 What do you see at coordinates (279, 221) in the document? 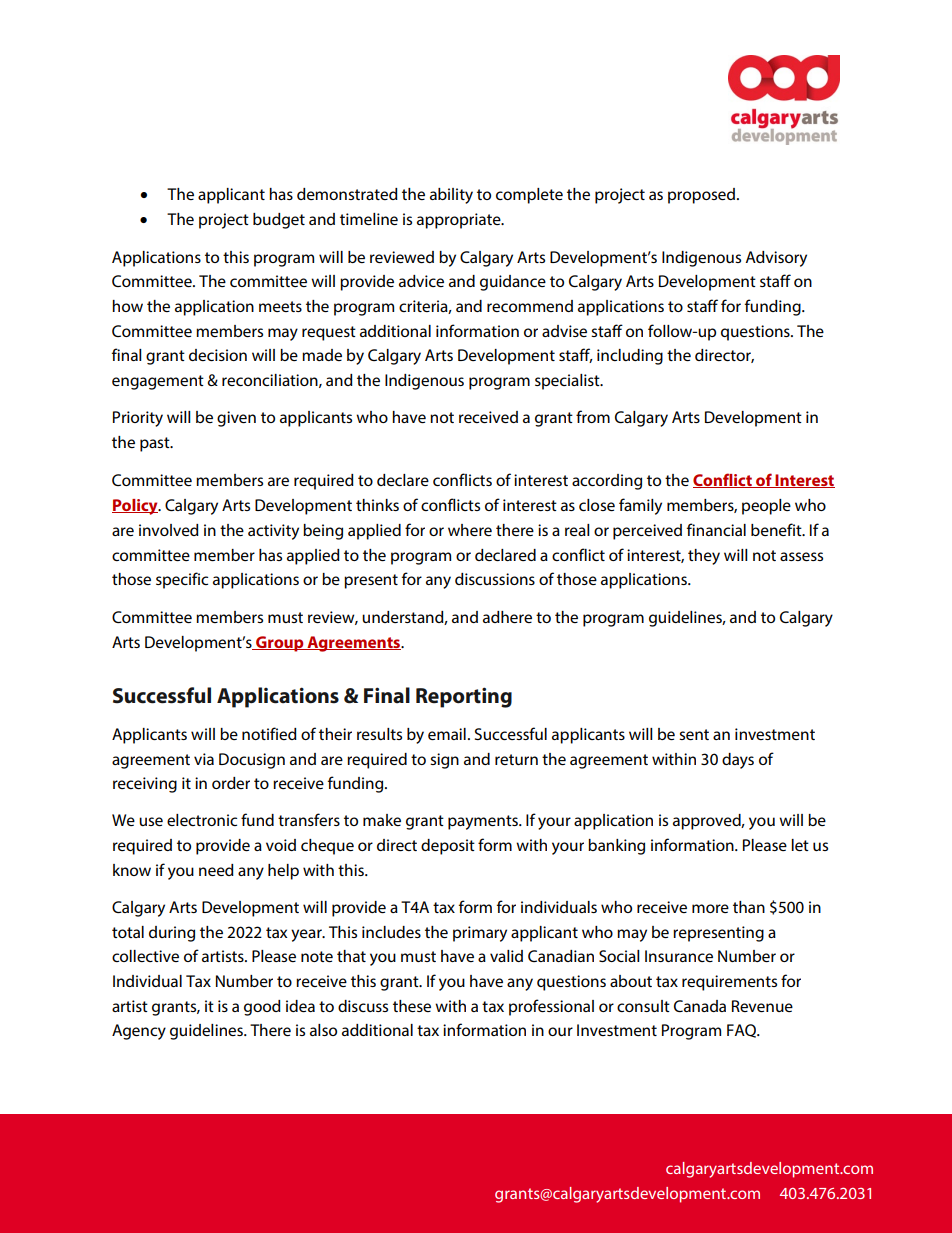
I see `budget` at bounding box center [279, 221].
